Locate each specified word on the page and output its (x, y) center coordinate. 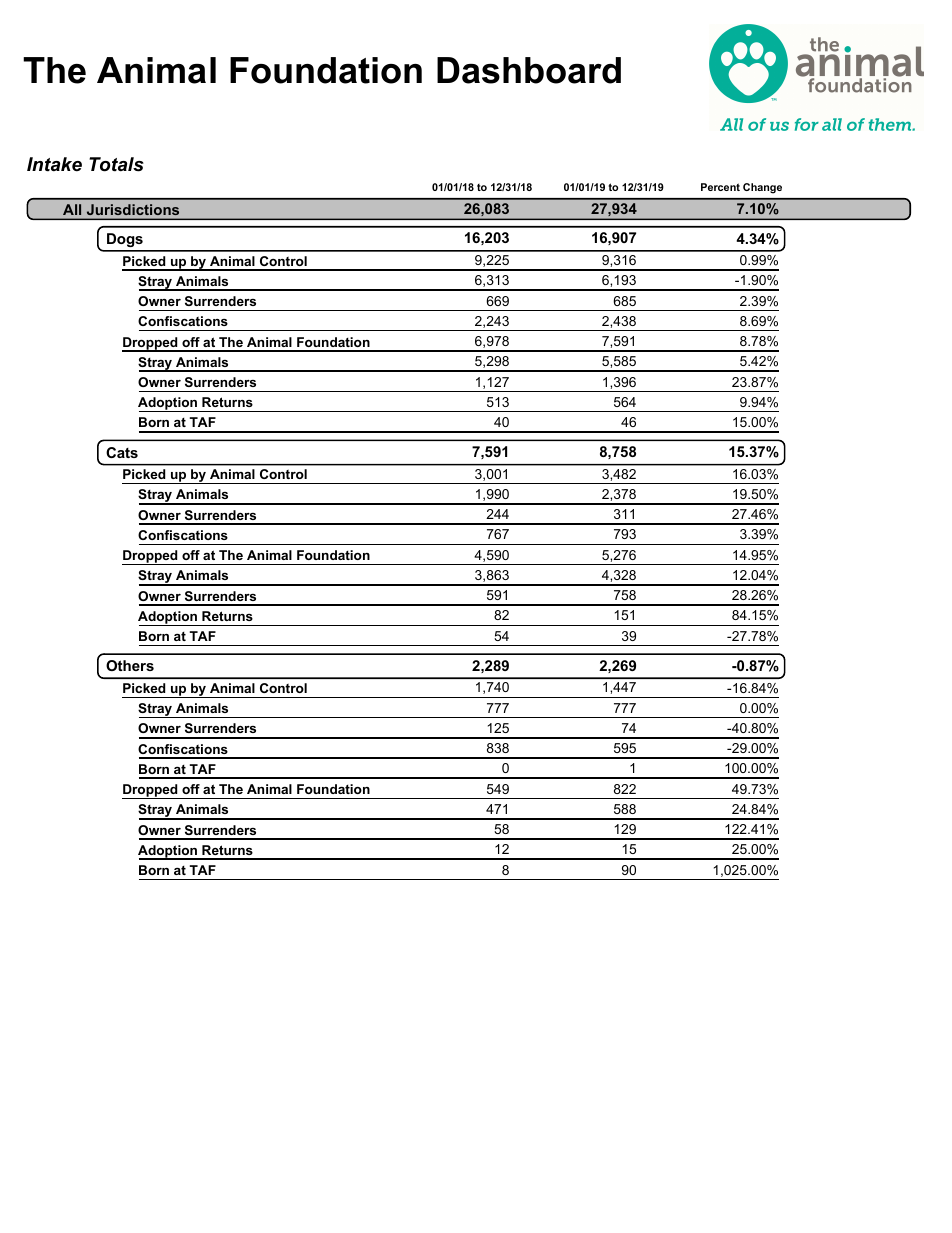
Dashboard (529, 70)
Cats (122, 452)
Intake (54, 164)
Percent (720, 187)
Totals (116, 164)
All (72, 209)
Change (762, 188)
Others (130, 665)
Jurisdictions (133, 209)
